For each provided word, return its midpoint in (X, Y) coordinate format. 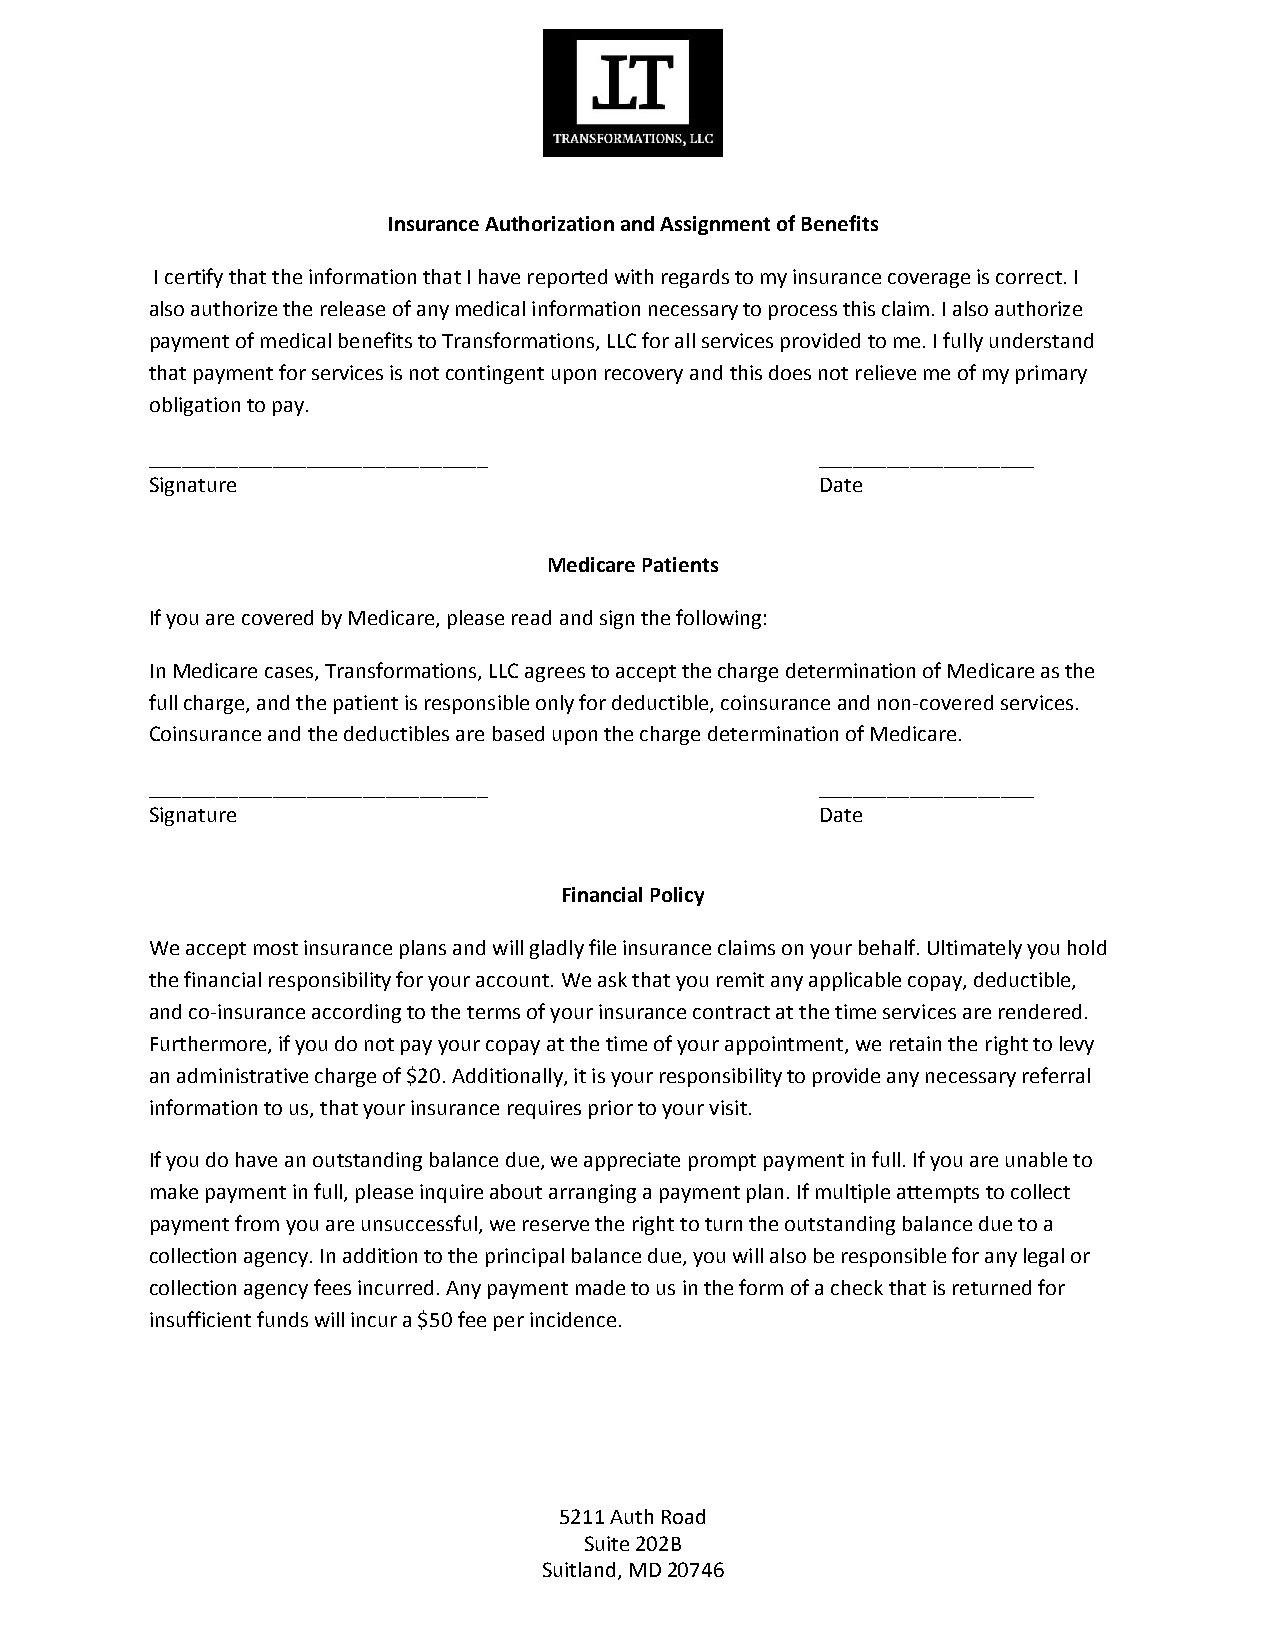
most (276, 948)
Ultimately (975, 949)
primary (1051, 374)
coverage (929, 280)
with (634, 276)
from (257, 1223)
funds (282, 1319)
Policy (677, 896)
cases (289, 672)
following (718, 619)
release (353, 308)
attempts (938, 1194)
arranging (592, 1193)
